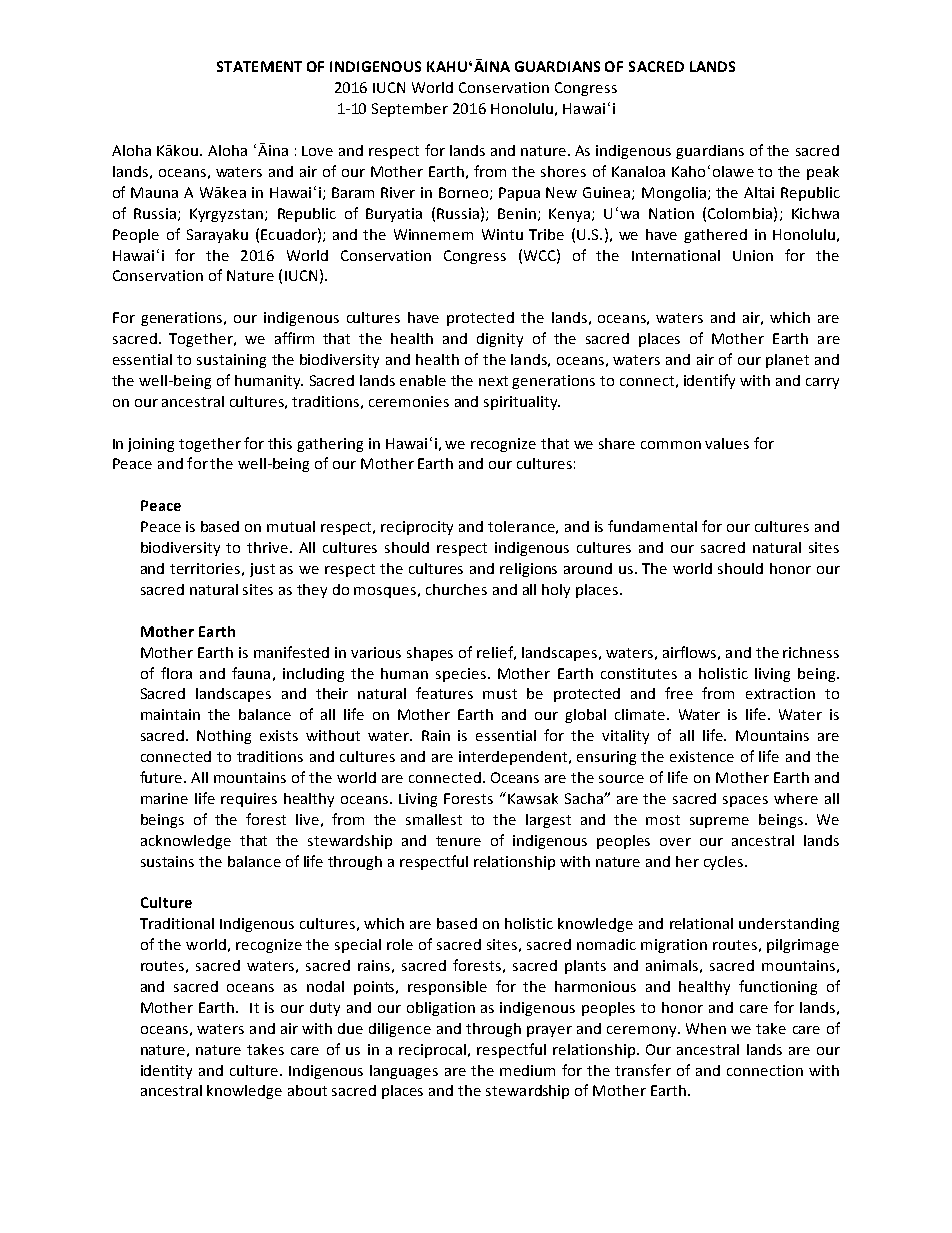 The height and width of the screenshot is (1233, 952). What do you see at coordinates (410, 110) in the screenshot?
I see `September` at bounding box center [410, 110].
